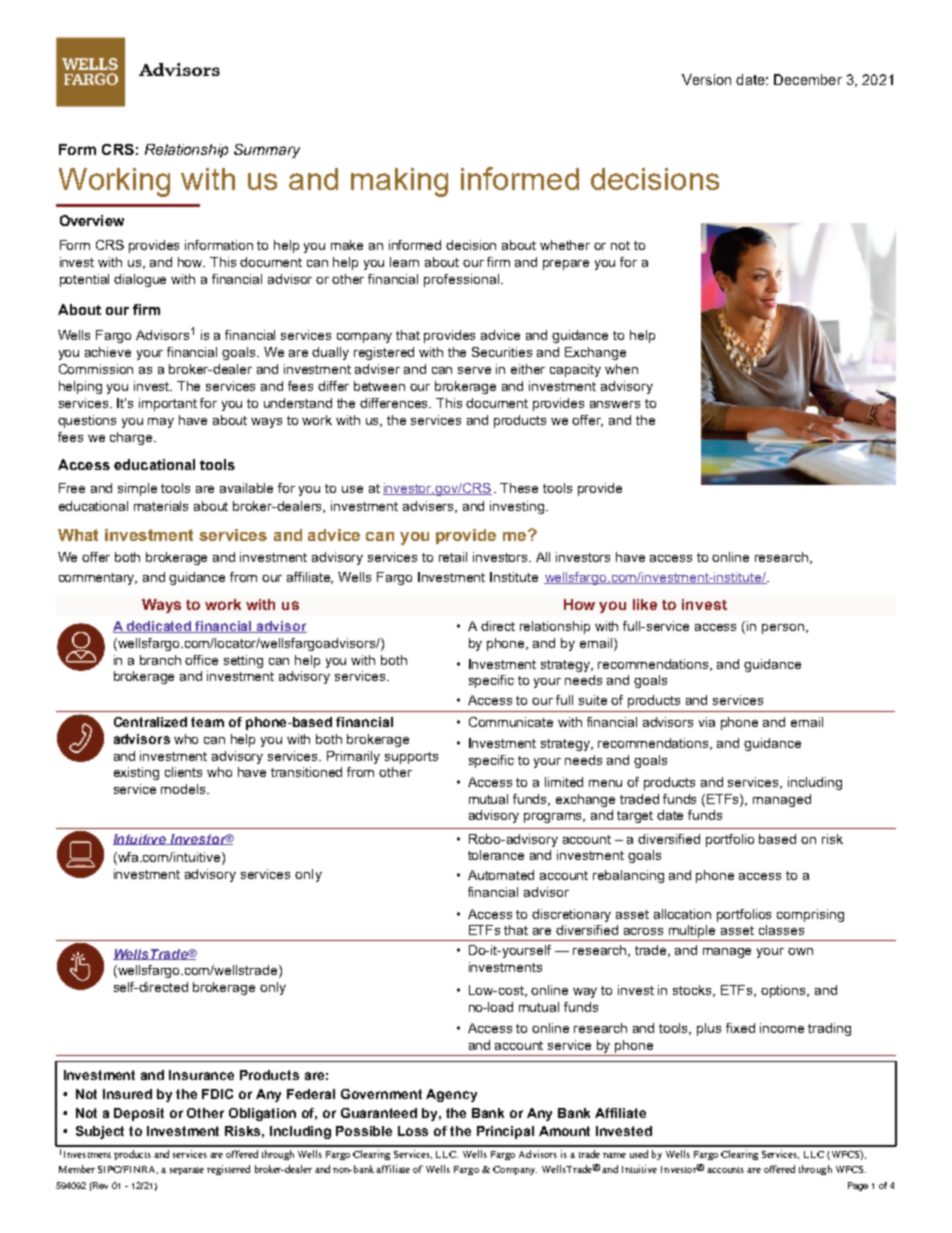  I want to click on making, so click(399, 182).
